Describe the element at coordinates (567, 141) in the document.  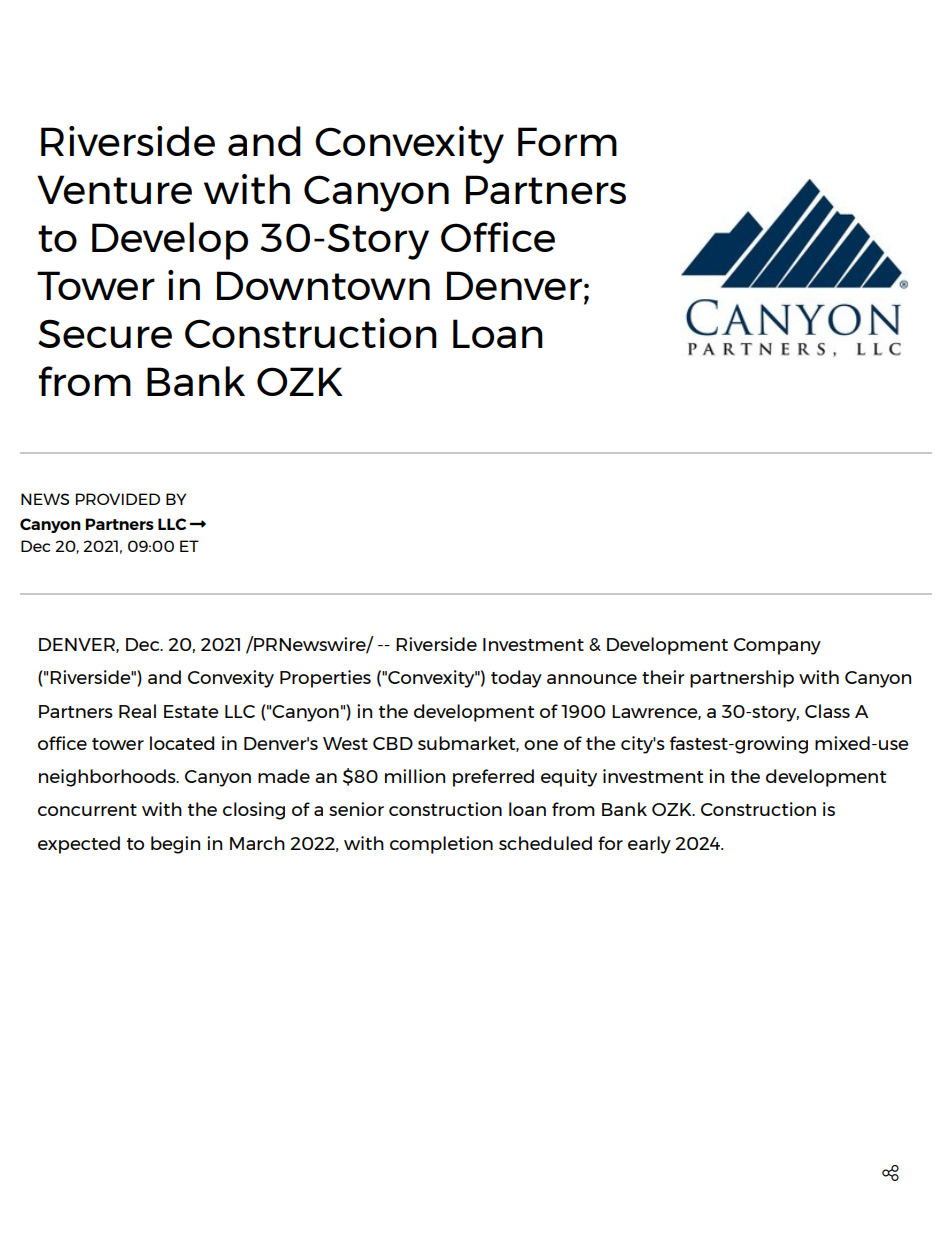
I see `Form` at that location.
